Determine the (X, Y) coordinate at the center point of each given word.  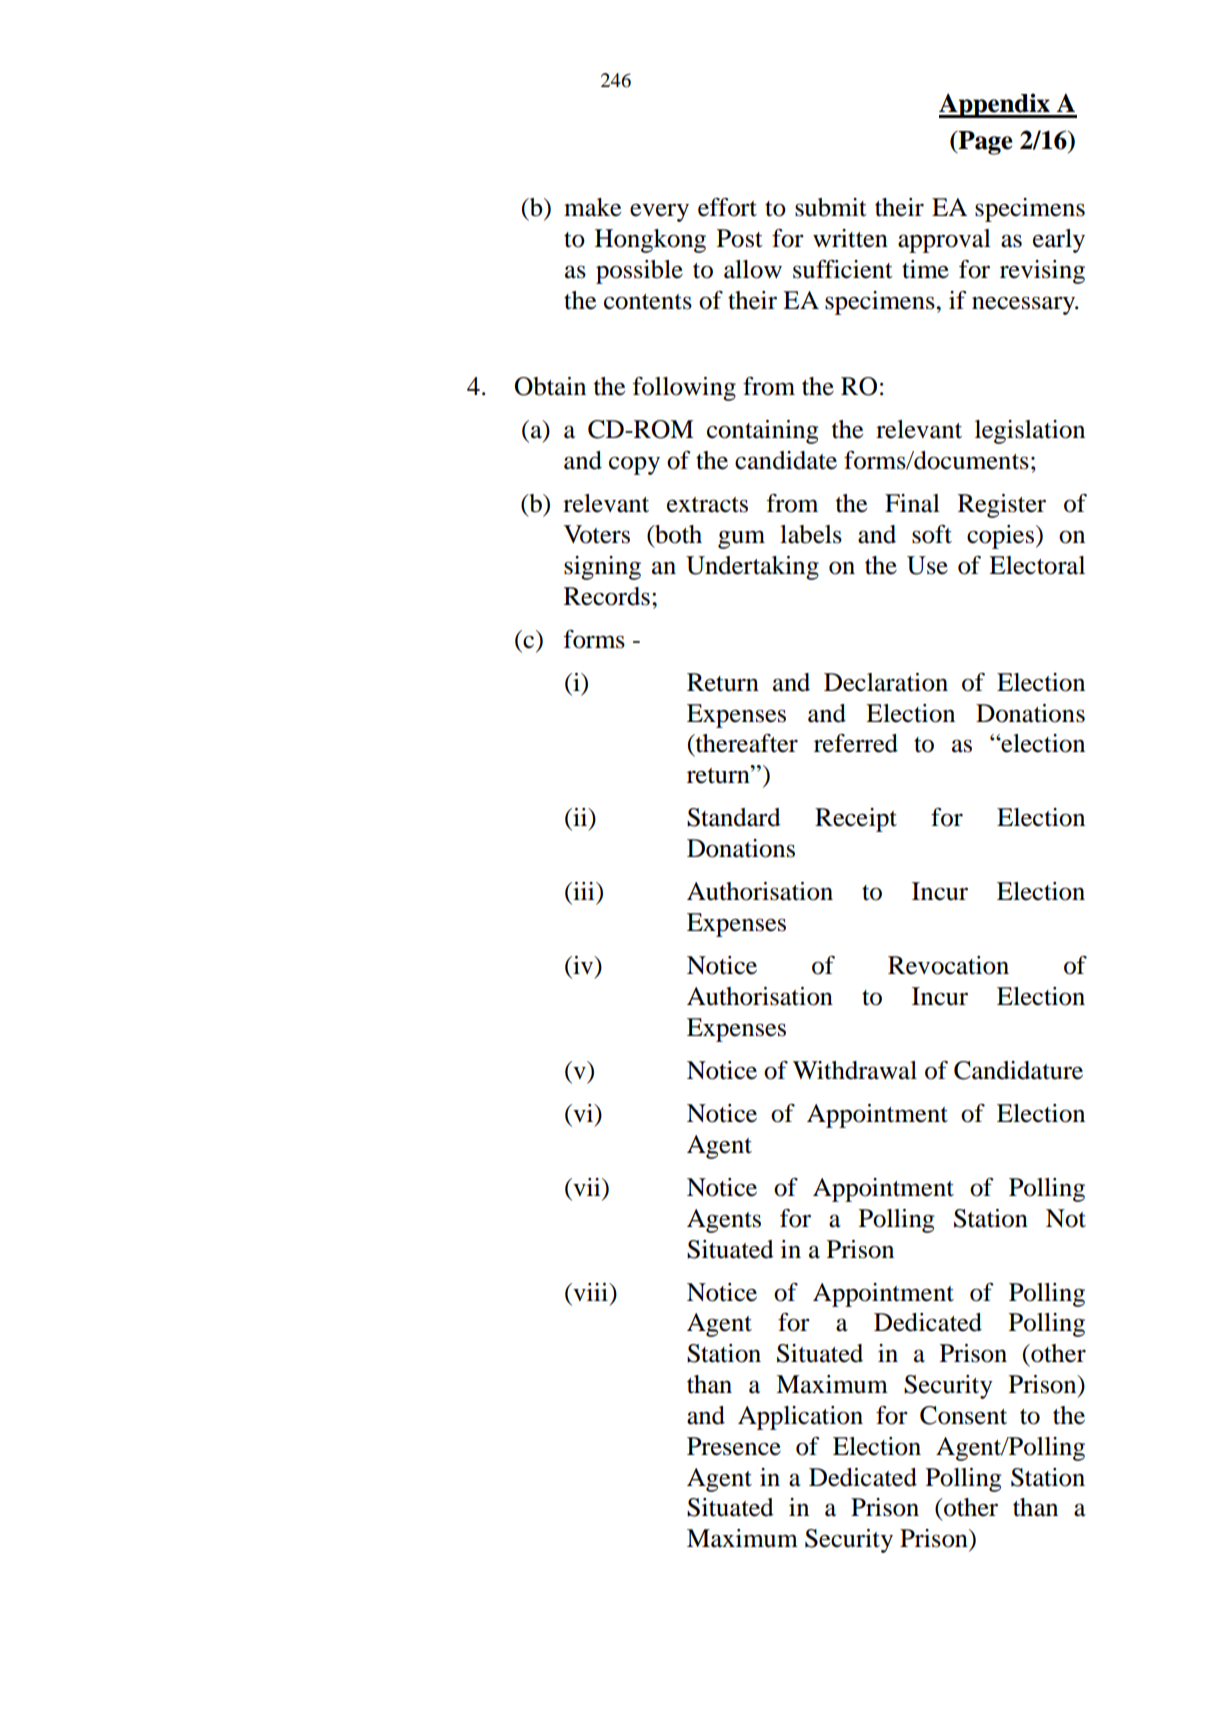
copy (634, 465)
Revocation (948, 965)
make (592, 207)
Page (984, 143)
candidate (786, 460)
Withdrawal (855, 1070)
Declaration (886, 682)
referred (856, 743)
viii (590, 1292)
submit (831, 207)
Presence (734, 1446)
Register (1002, 506)
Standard (734, 817)
